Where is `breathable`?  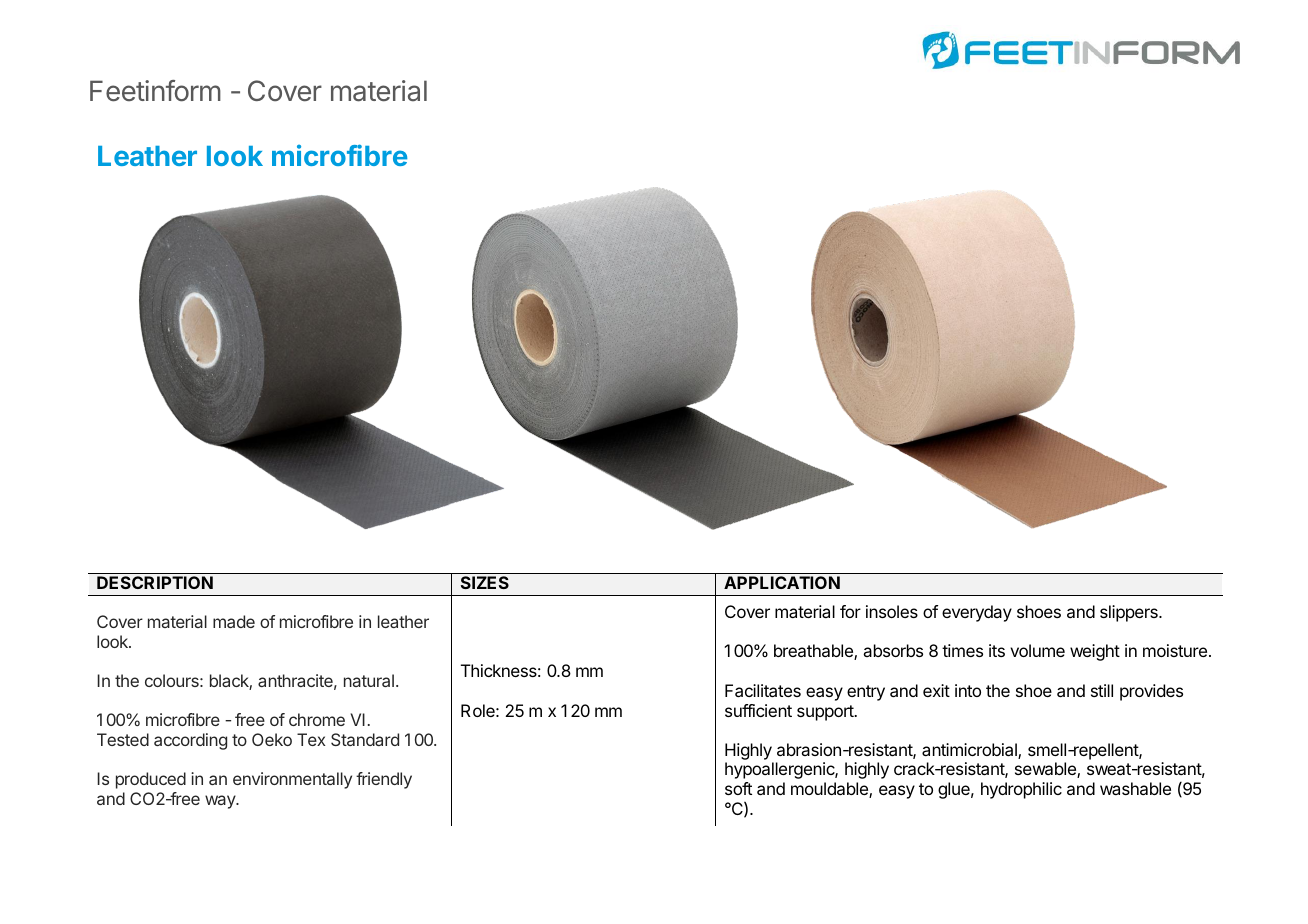
breathable is located at coordinates (814, 652).
